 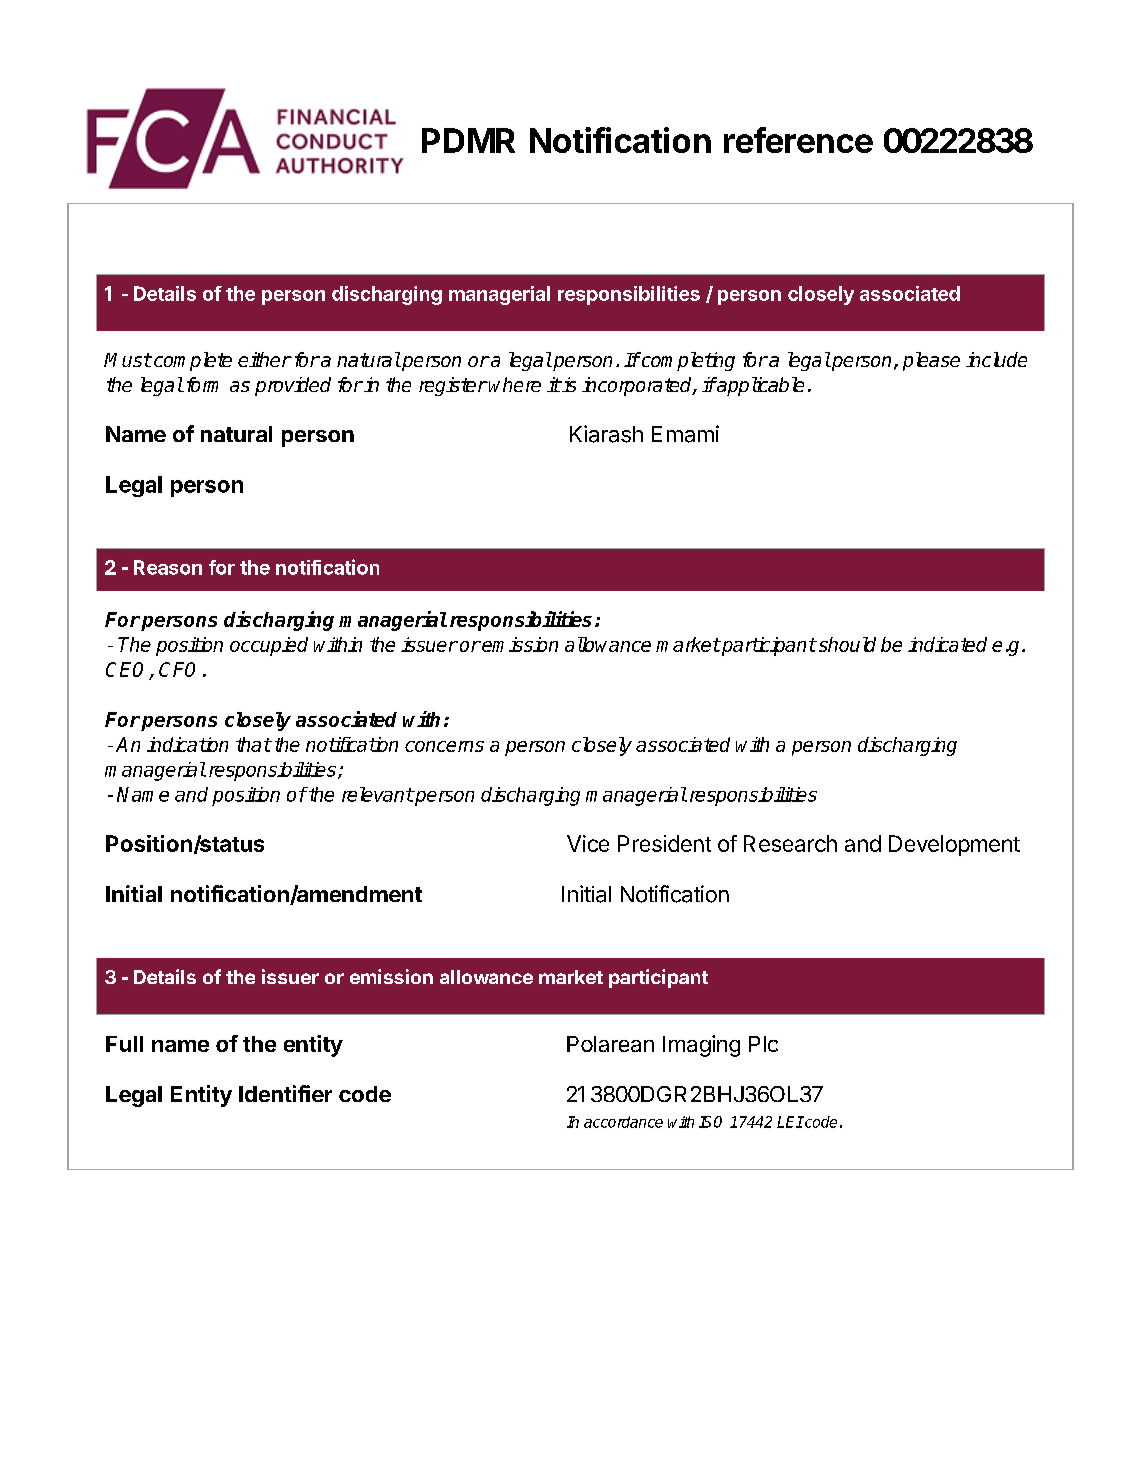 I want to click on include, so click(x=996, y=359).
